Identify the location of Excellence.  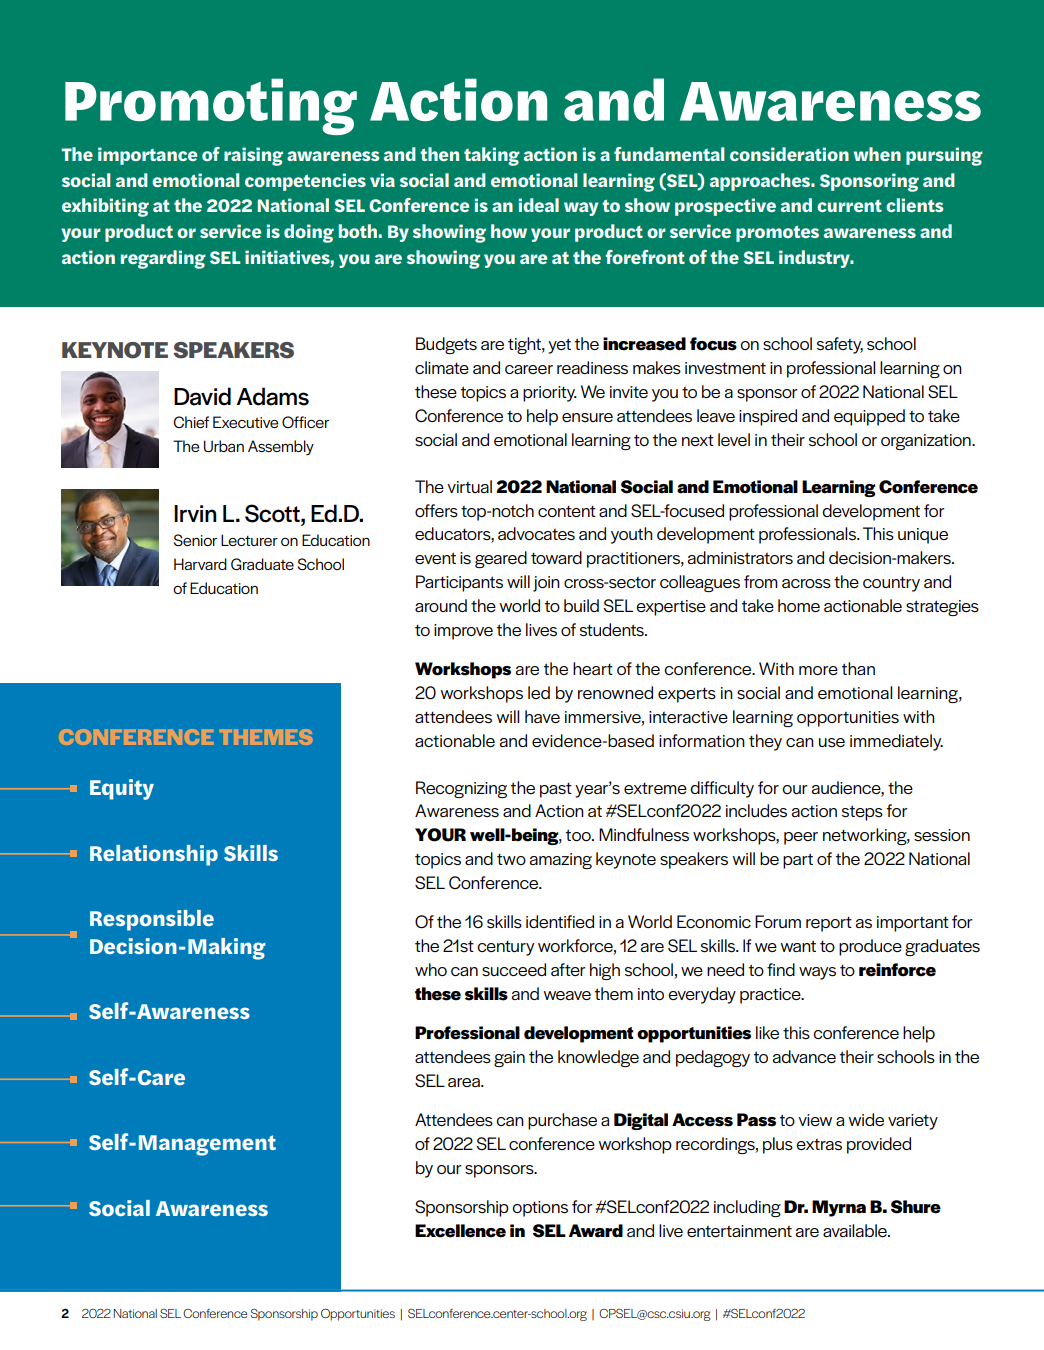
(460, 1231).
